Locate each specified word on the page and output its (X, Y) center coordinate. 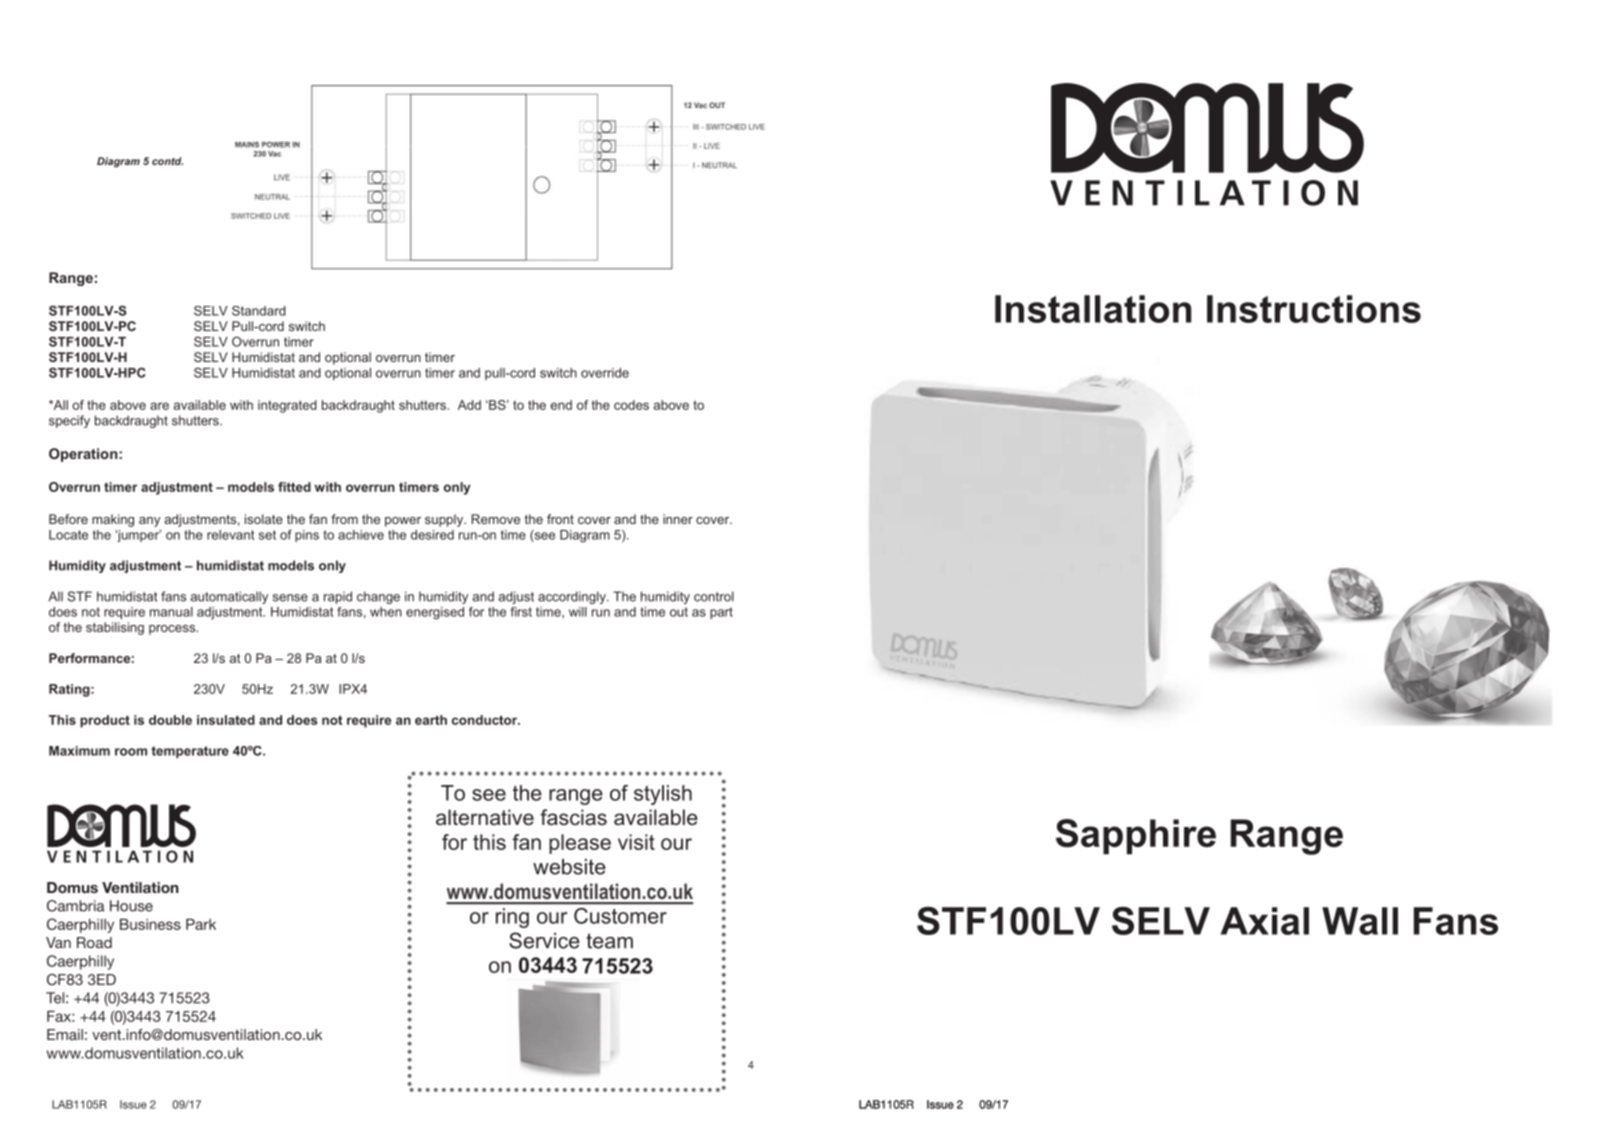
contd (167, 161)
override (605, 373)
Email (65, 1034)
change (378, 597)
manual (171, 612)
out (679, 612)
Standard (259, 311)
